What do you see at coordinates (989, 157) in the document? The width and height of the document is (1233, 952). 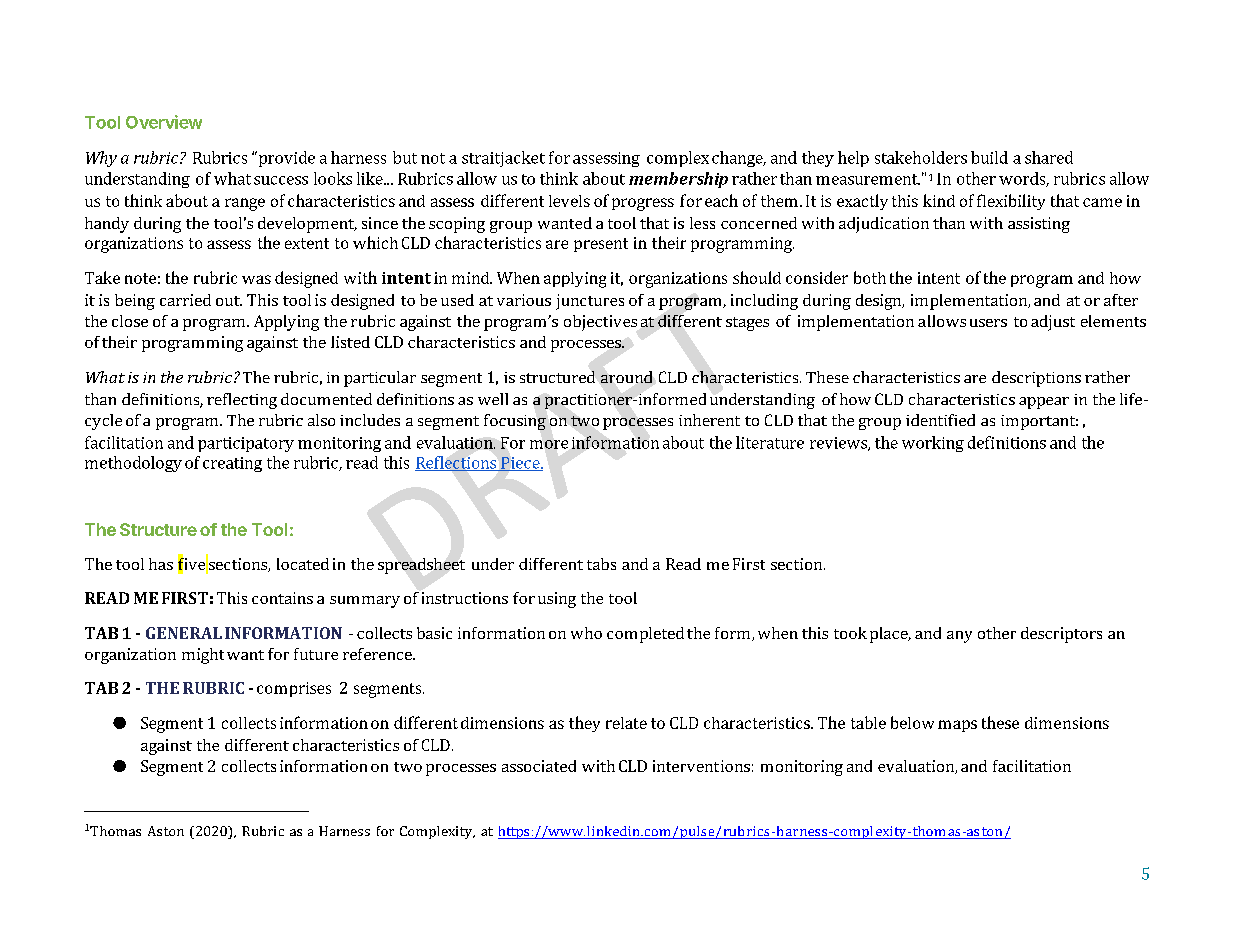 I see `build` at bounding box center [989, 157].
